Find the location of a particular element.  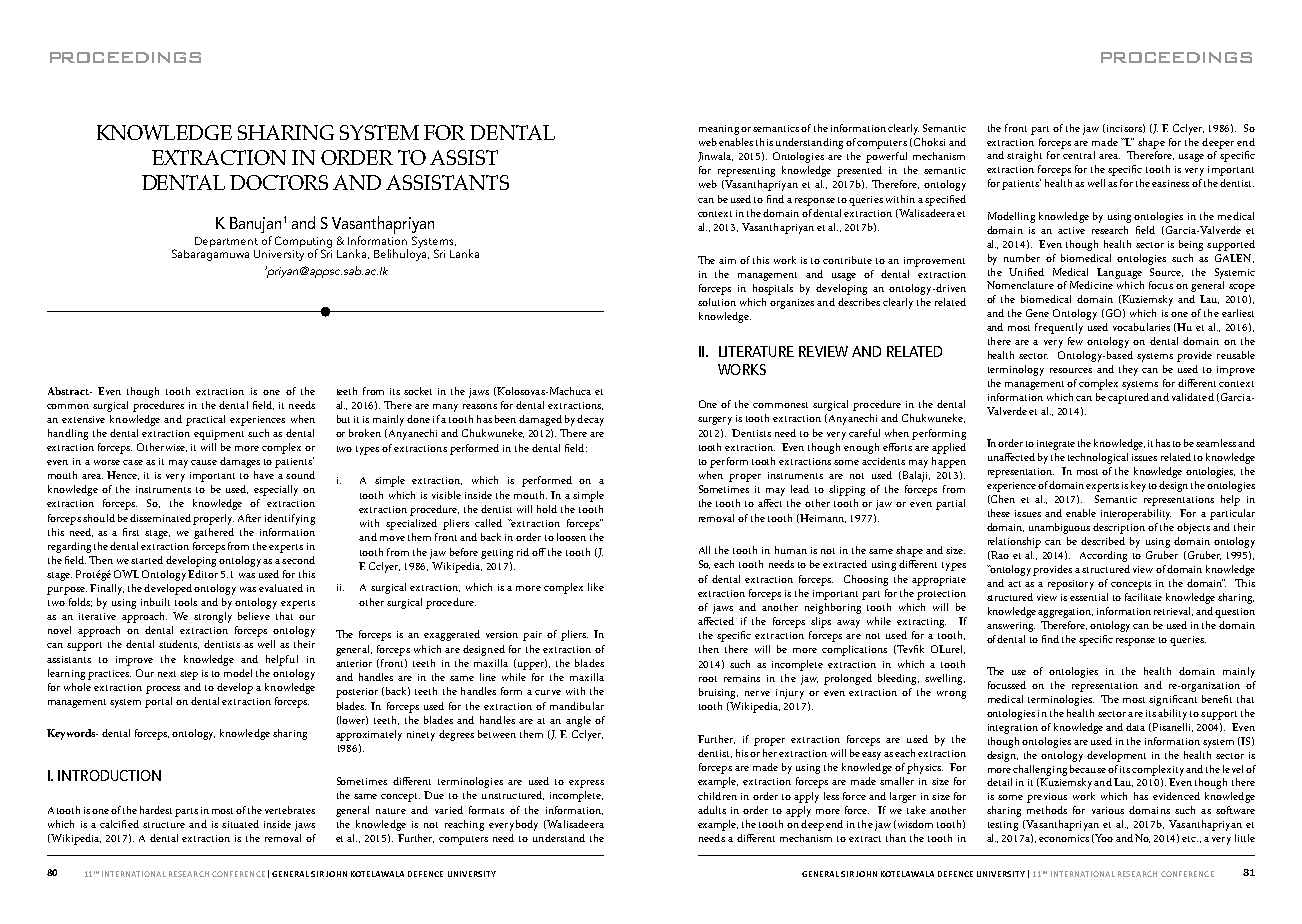

situated is located at coordinates (240, 824).
